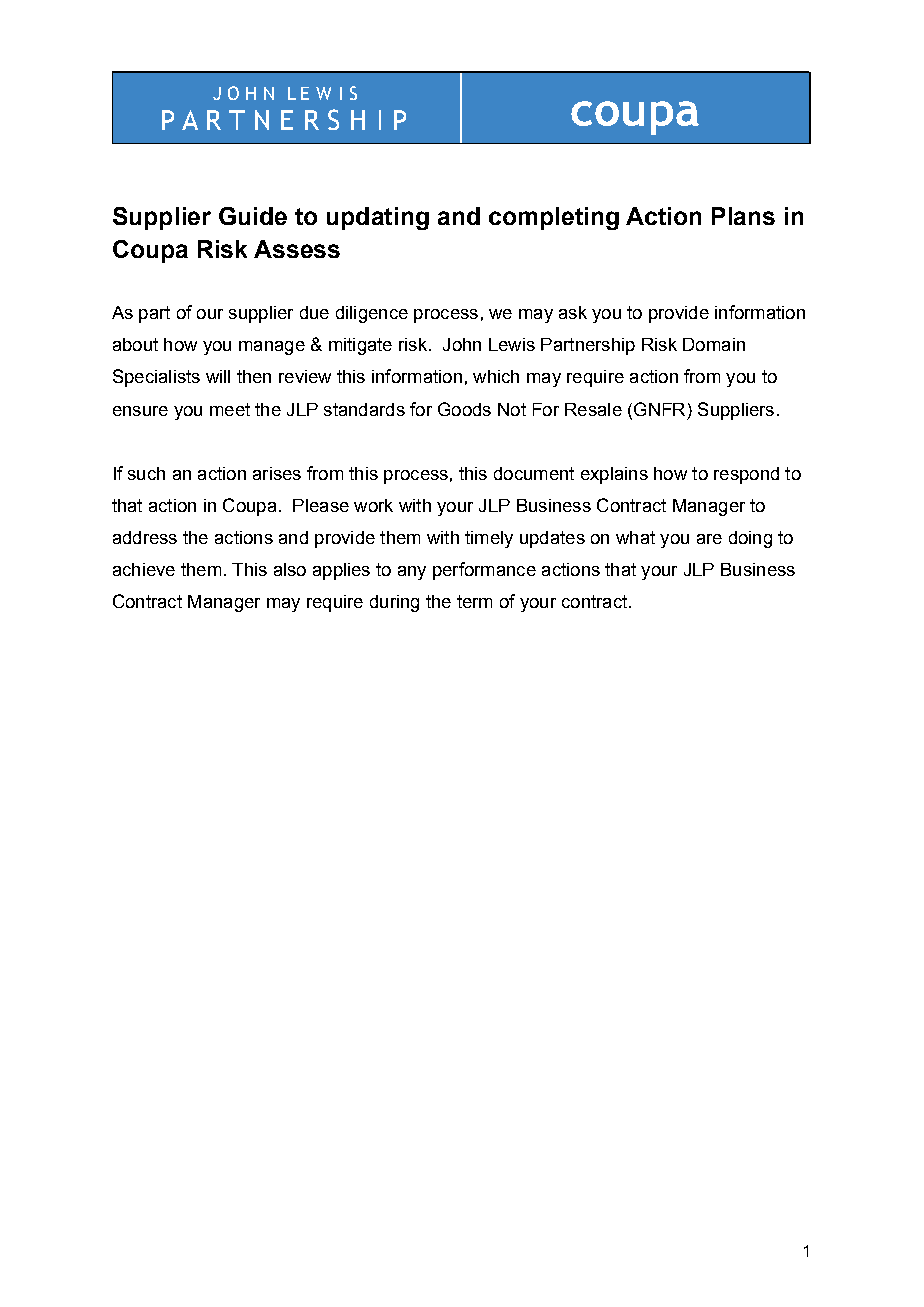  Describe the element at coordinates (489, 539) in the screenshot. I see `timely` at that location.
